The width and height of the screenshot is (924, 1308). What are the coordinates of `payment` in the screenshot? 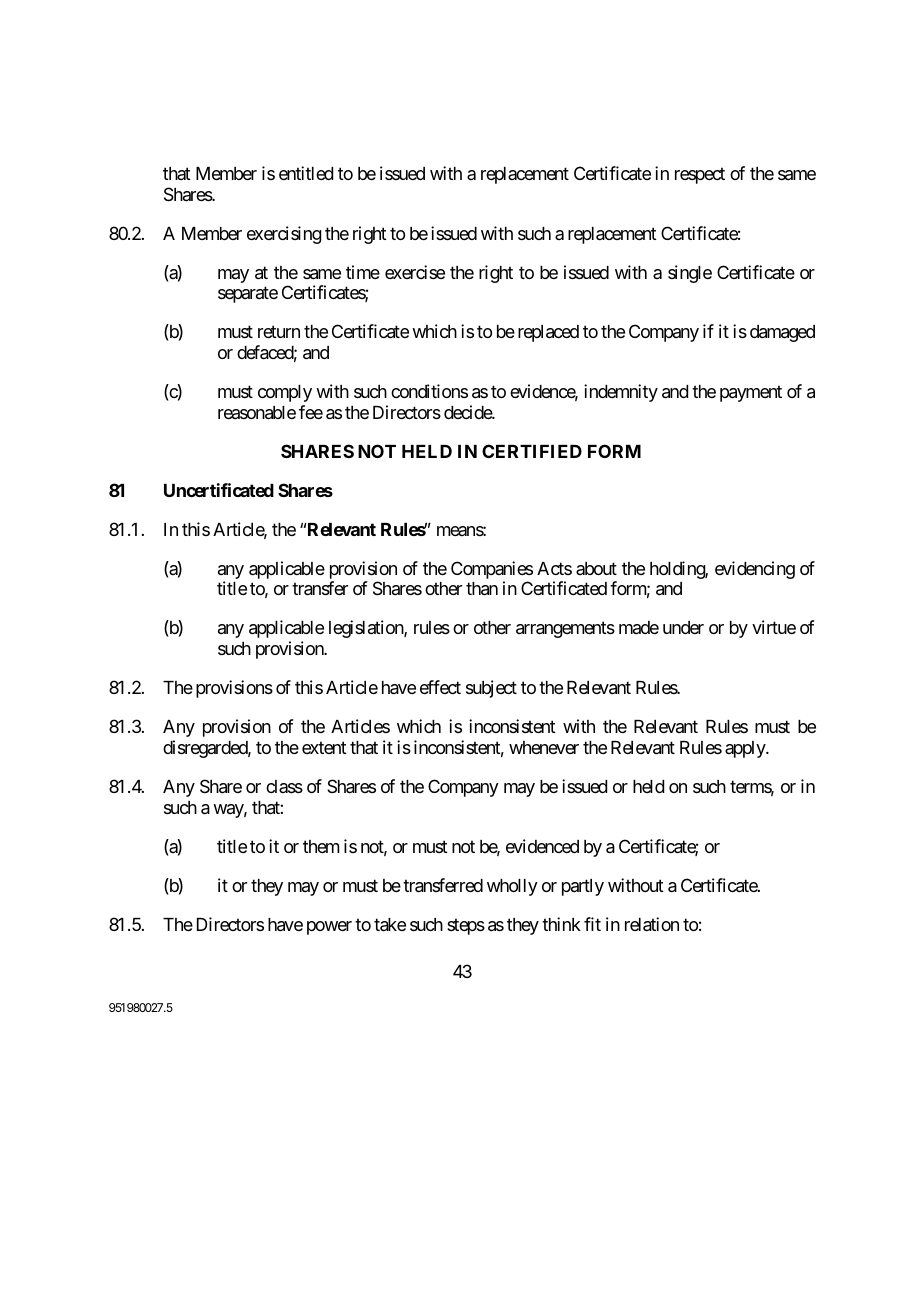 It's located at (751, 394).
